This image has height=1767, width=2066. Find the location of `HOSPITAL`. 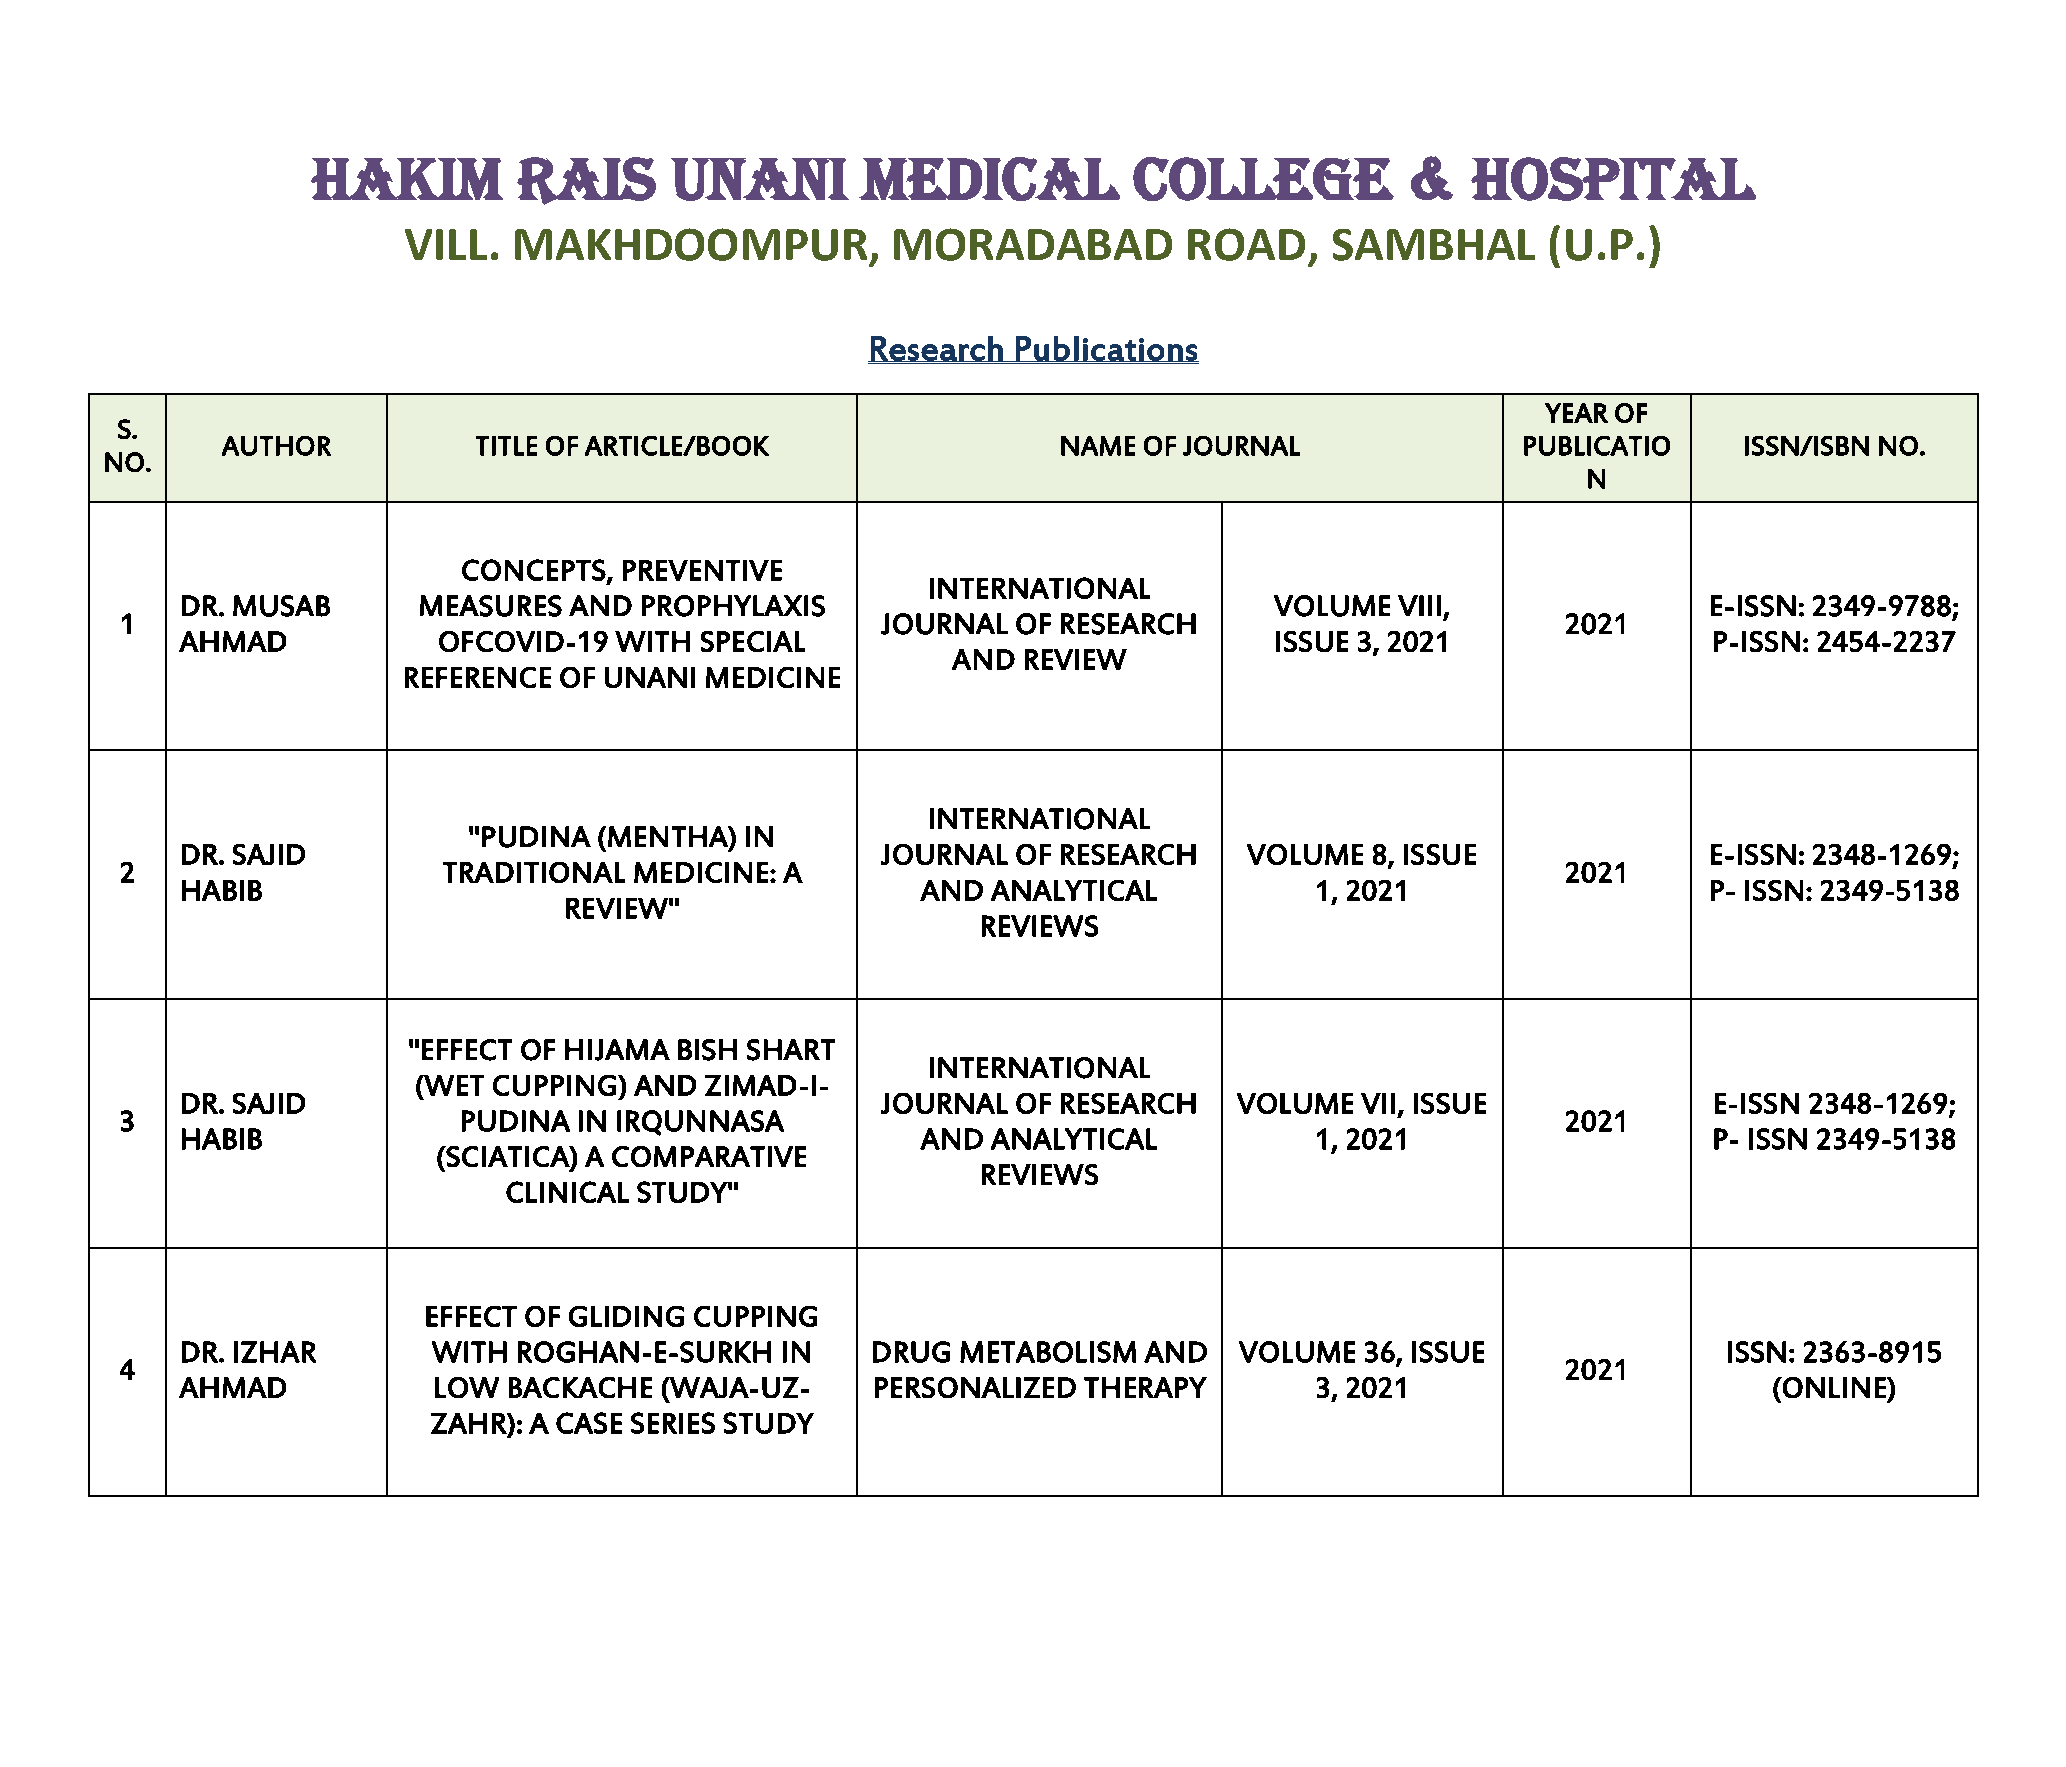

HOSPITAL is located at coordinates (1613, 179).
